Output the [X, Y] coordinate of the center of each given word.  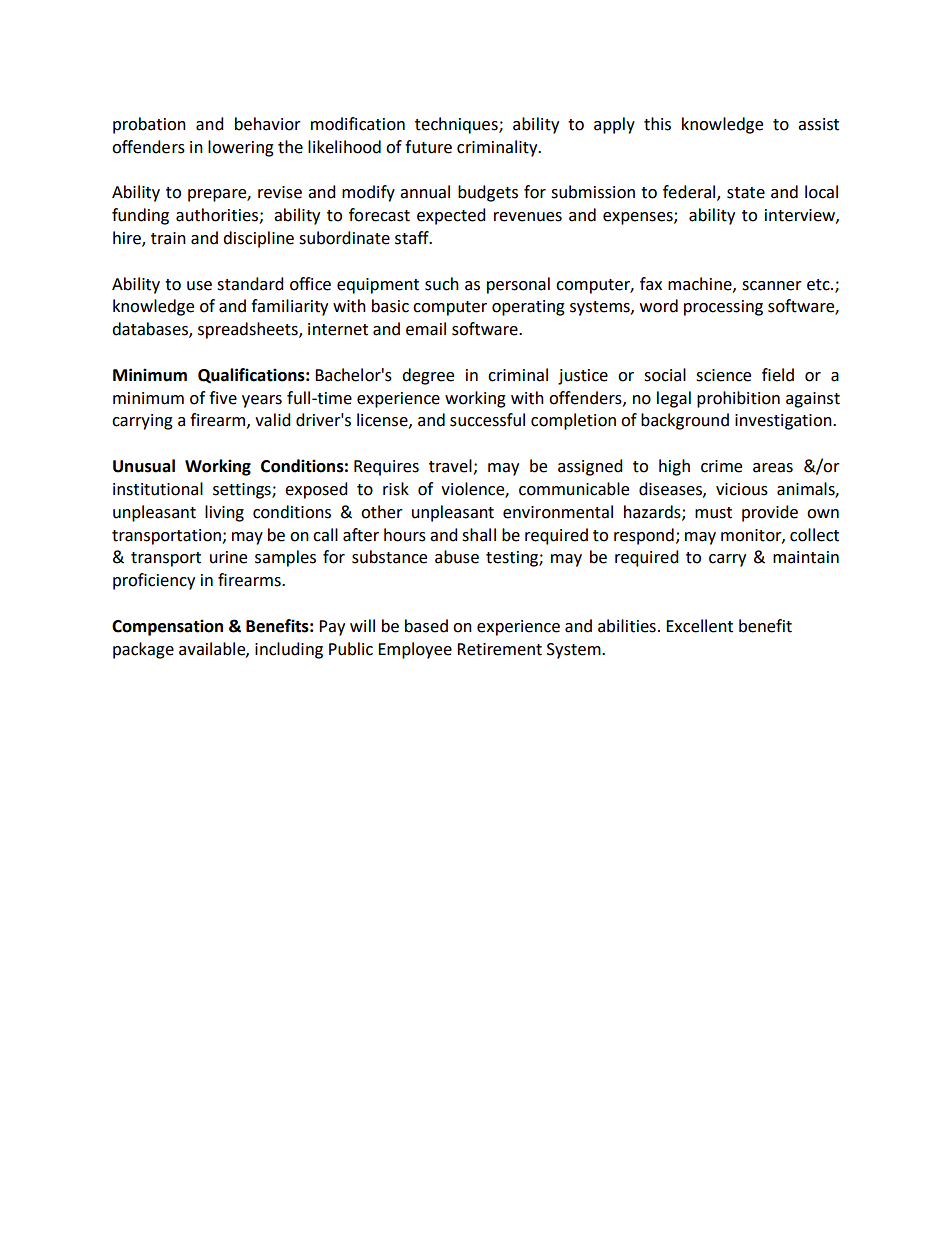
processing [723, 308]
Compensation [167, 627]
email [426, 329]
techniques [457, 125]
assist [818, 124]
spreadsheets [249, 330]
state [746, 193]
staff [413, 238]
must [713, 513]
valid [273, 420]
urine [228, 557]
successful [487, 420]
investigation [784, 422]
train [168, 238]
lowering [241, 148]
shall [479, 535]
